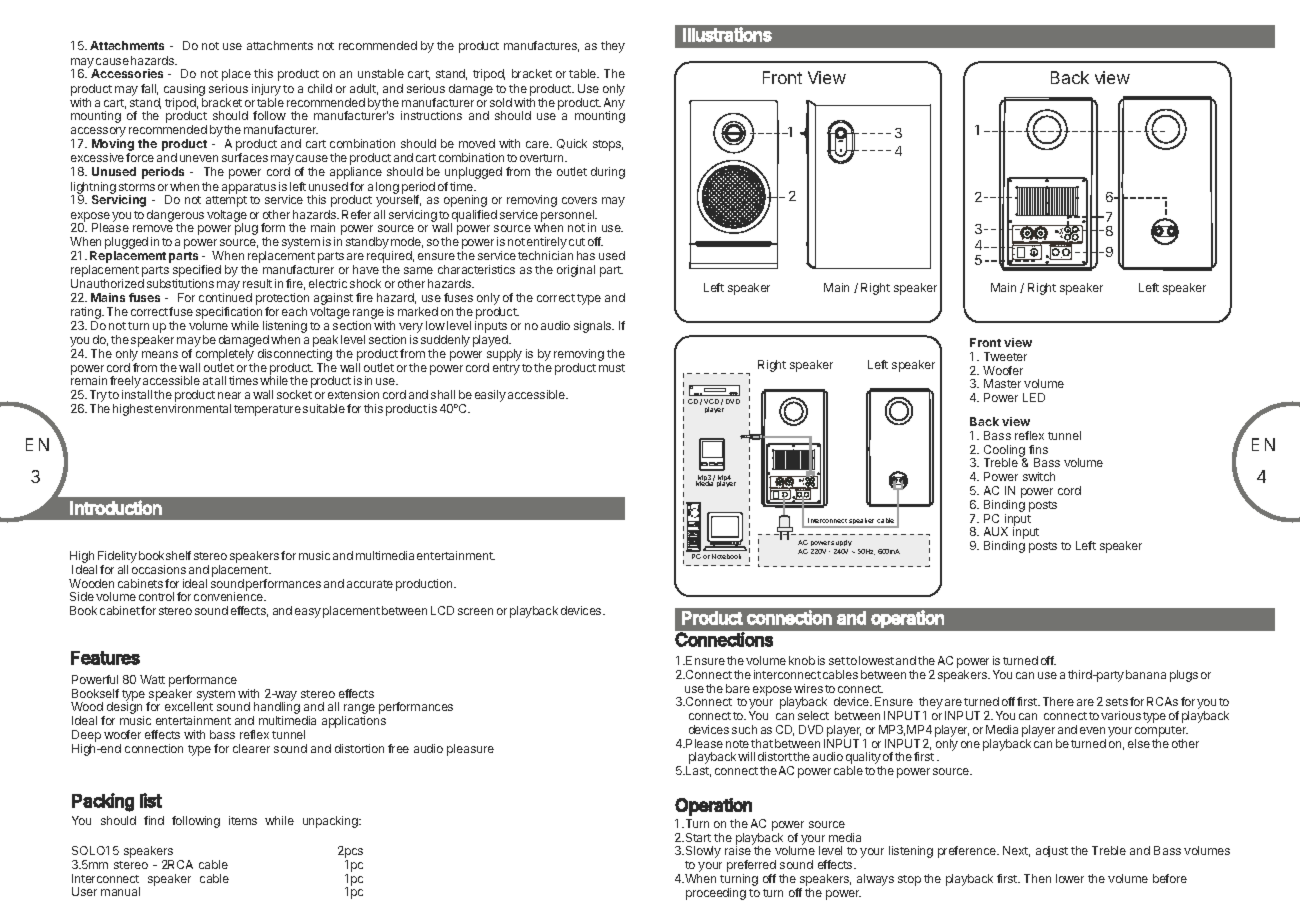 The height and width of the image is (924, 1300). Describe the element at coordinates (996, 531) in the image. I see `AUX` at that location.
